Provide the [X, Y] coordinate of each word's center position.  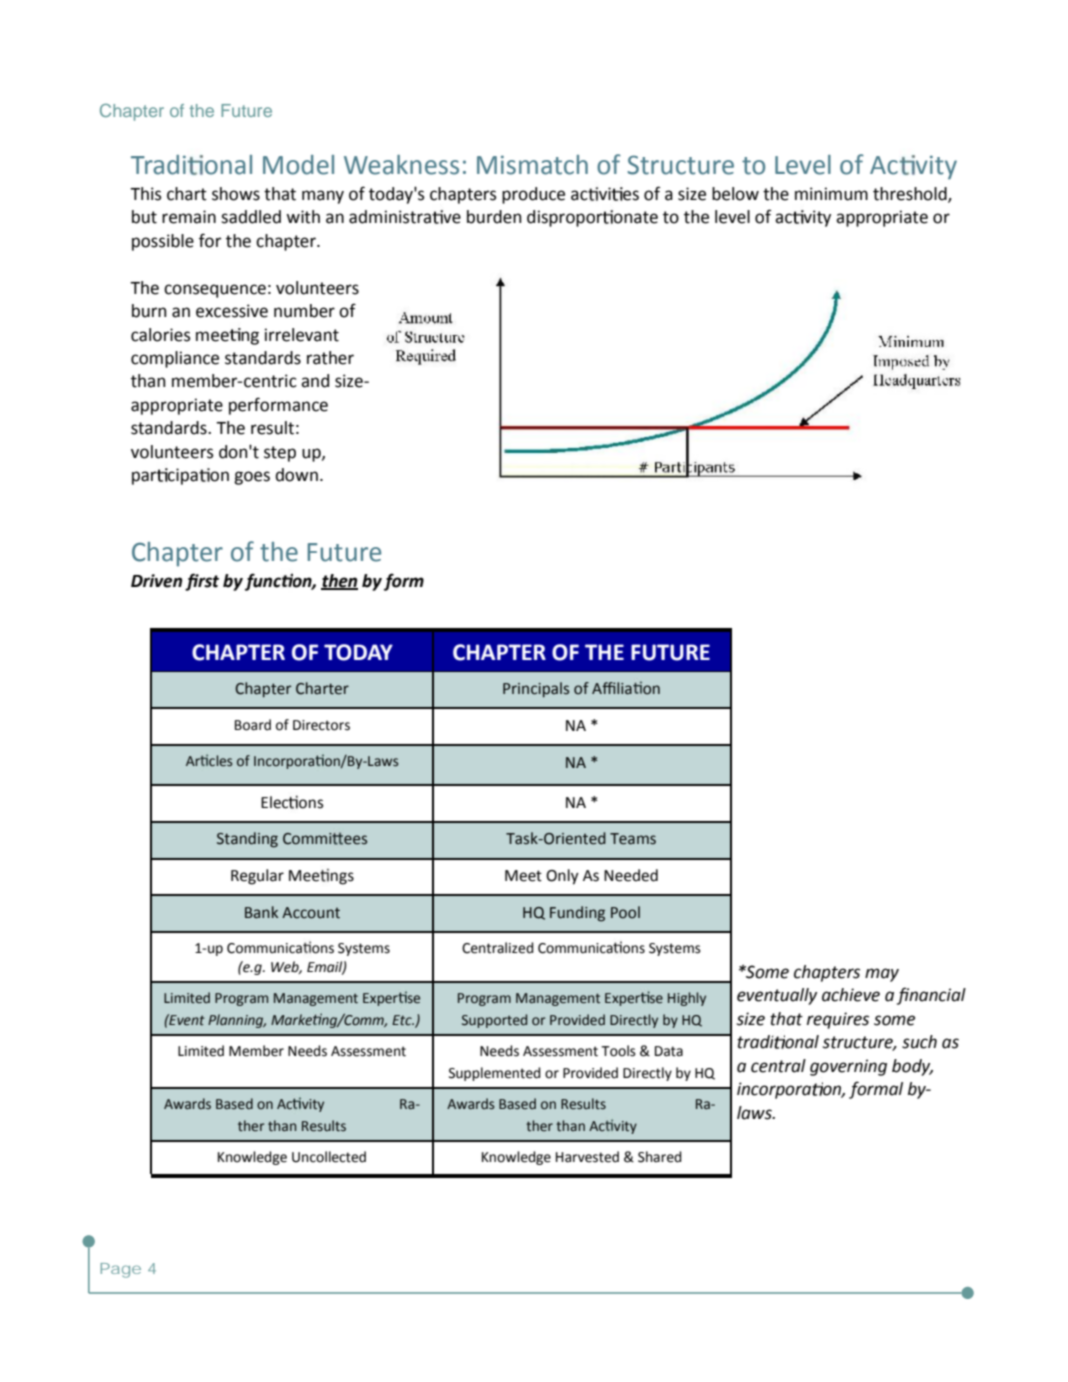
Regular [257, 877]
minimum [831, 194]
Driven [156, 581]
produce [533, 195]
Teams [633, 839]
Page [121, 1270]
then [339, 581]
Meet [523, 876]
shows [236, 194]
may [882, 975]
